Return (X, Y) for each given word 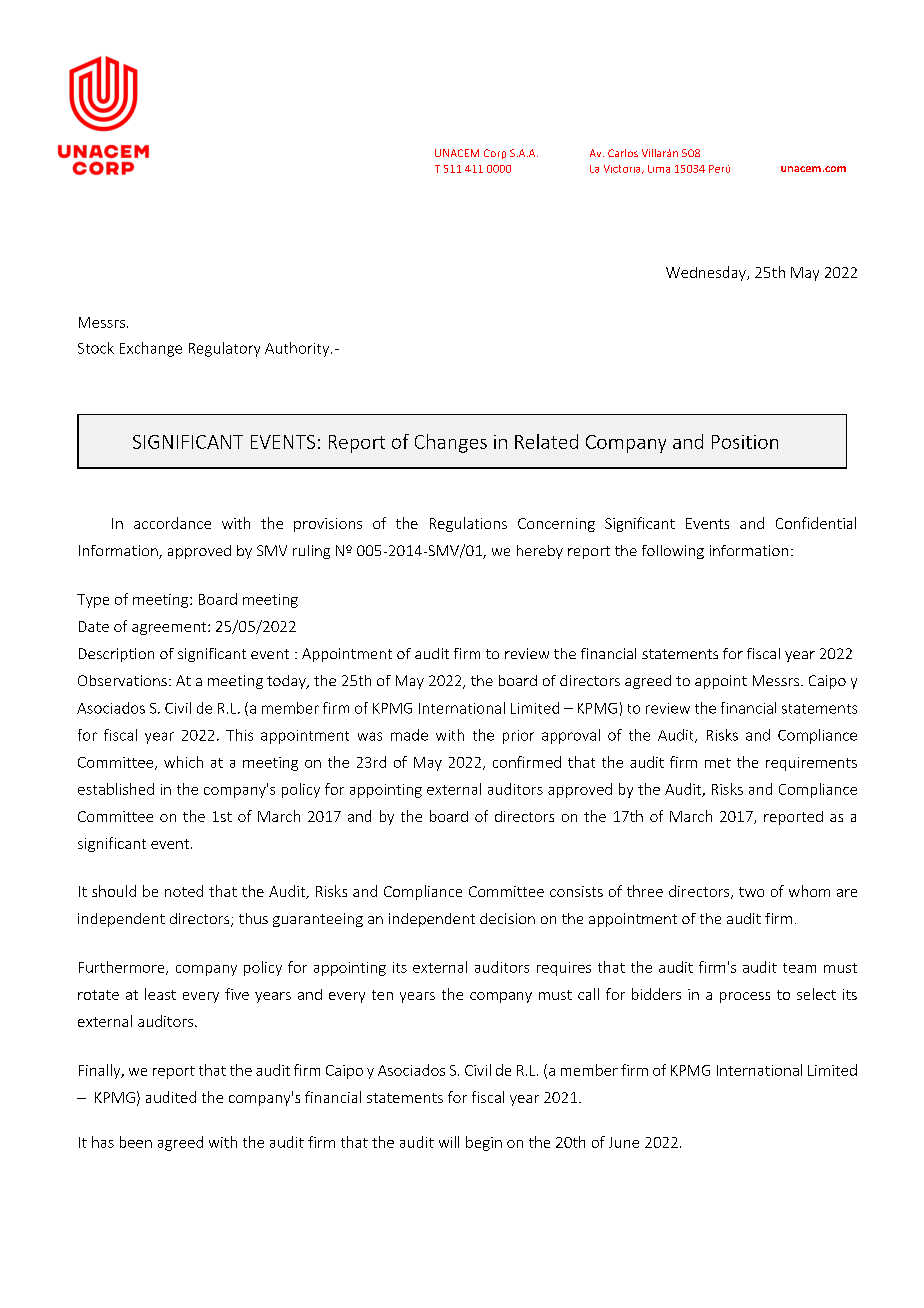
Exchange (151, 349)
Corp (495, 154)
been (136, 1142)
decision (507, 918)
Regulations (468, 524)
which (183, 762)
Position (745, 442)
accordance (172, 523)
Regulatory (224, 349)
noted (184, 891)
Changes (451, 443)
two (751, 892)
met (718, 763)
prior (518, 737)
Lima (659, 169)
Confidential (816, 523)
